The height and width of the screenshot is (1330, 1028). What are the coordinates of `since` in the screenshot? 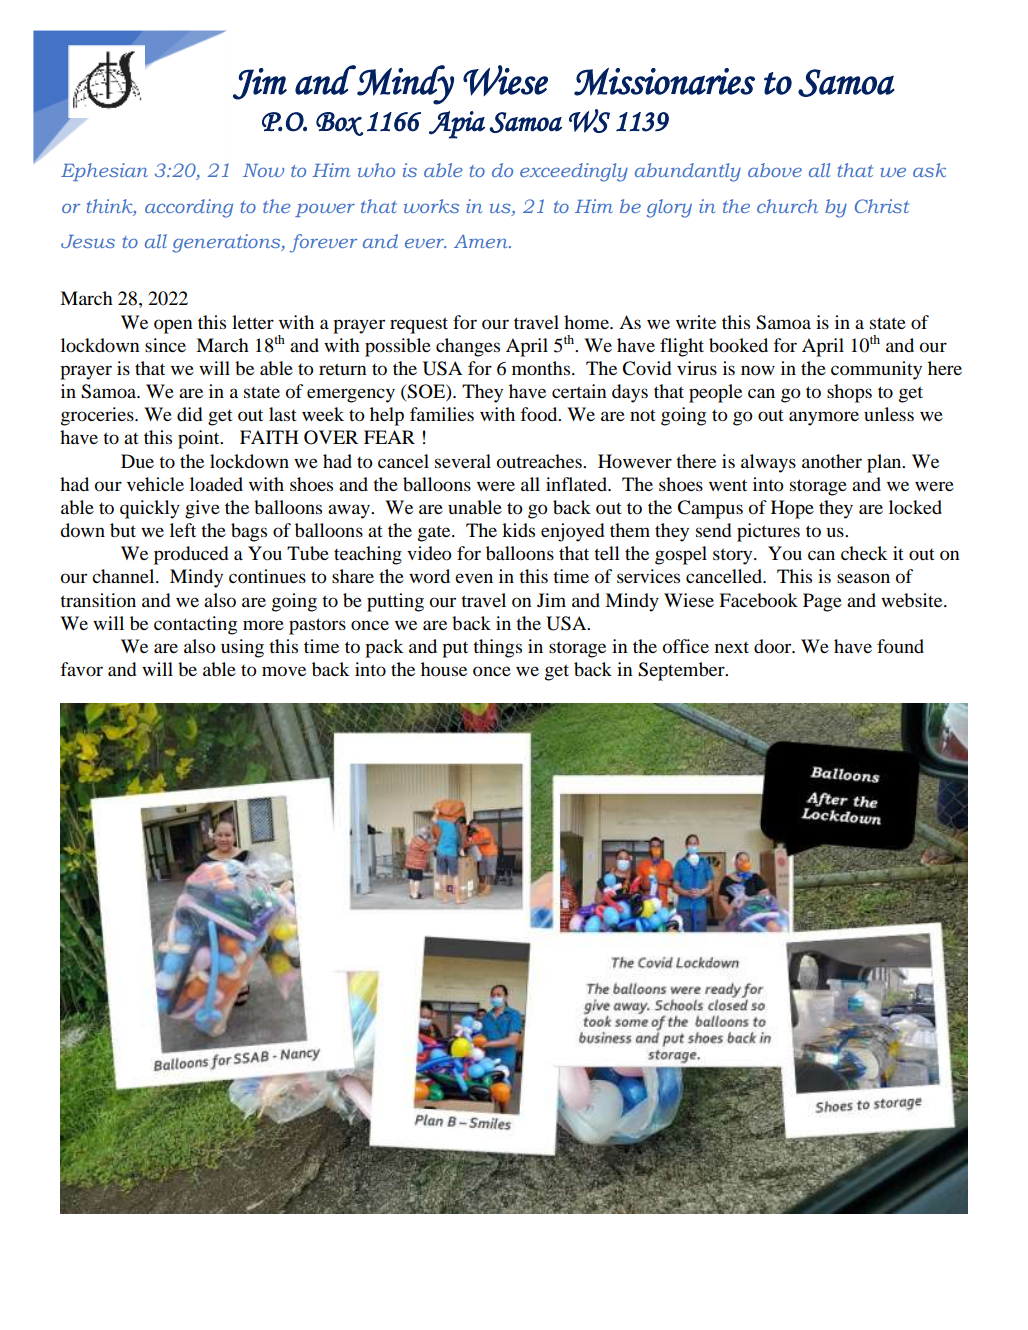 It's located at (165, 345).
